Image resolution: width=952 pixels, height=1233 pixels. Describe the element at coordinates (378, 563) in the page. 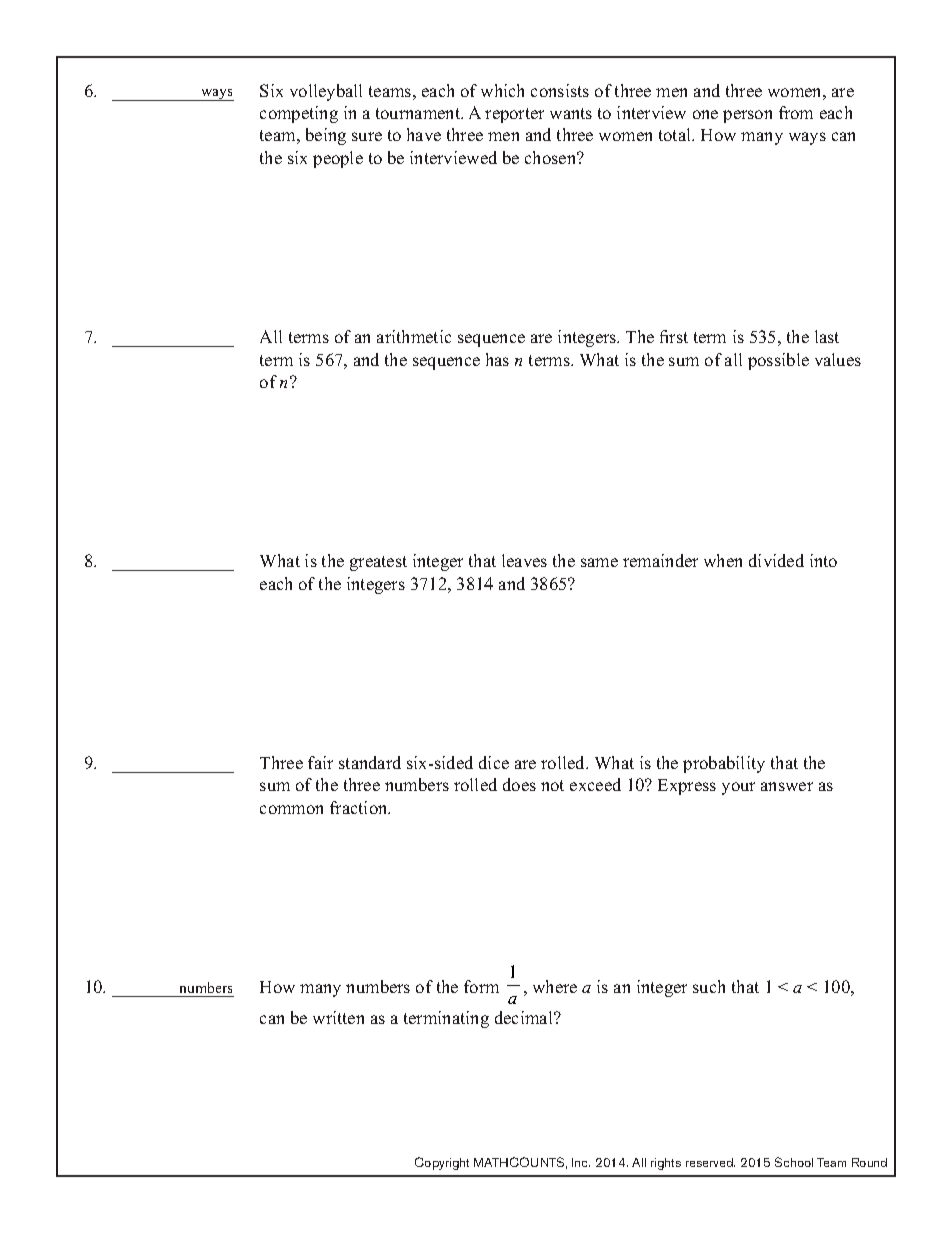

I see `greatest` at that location.
